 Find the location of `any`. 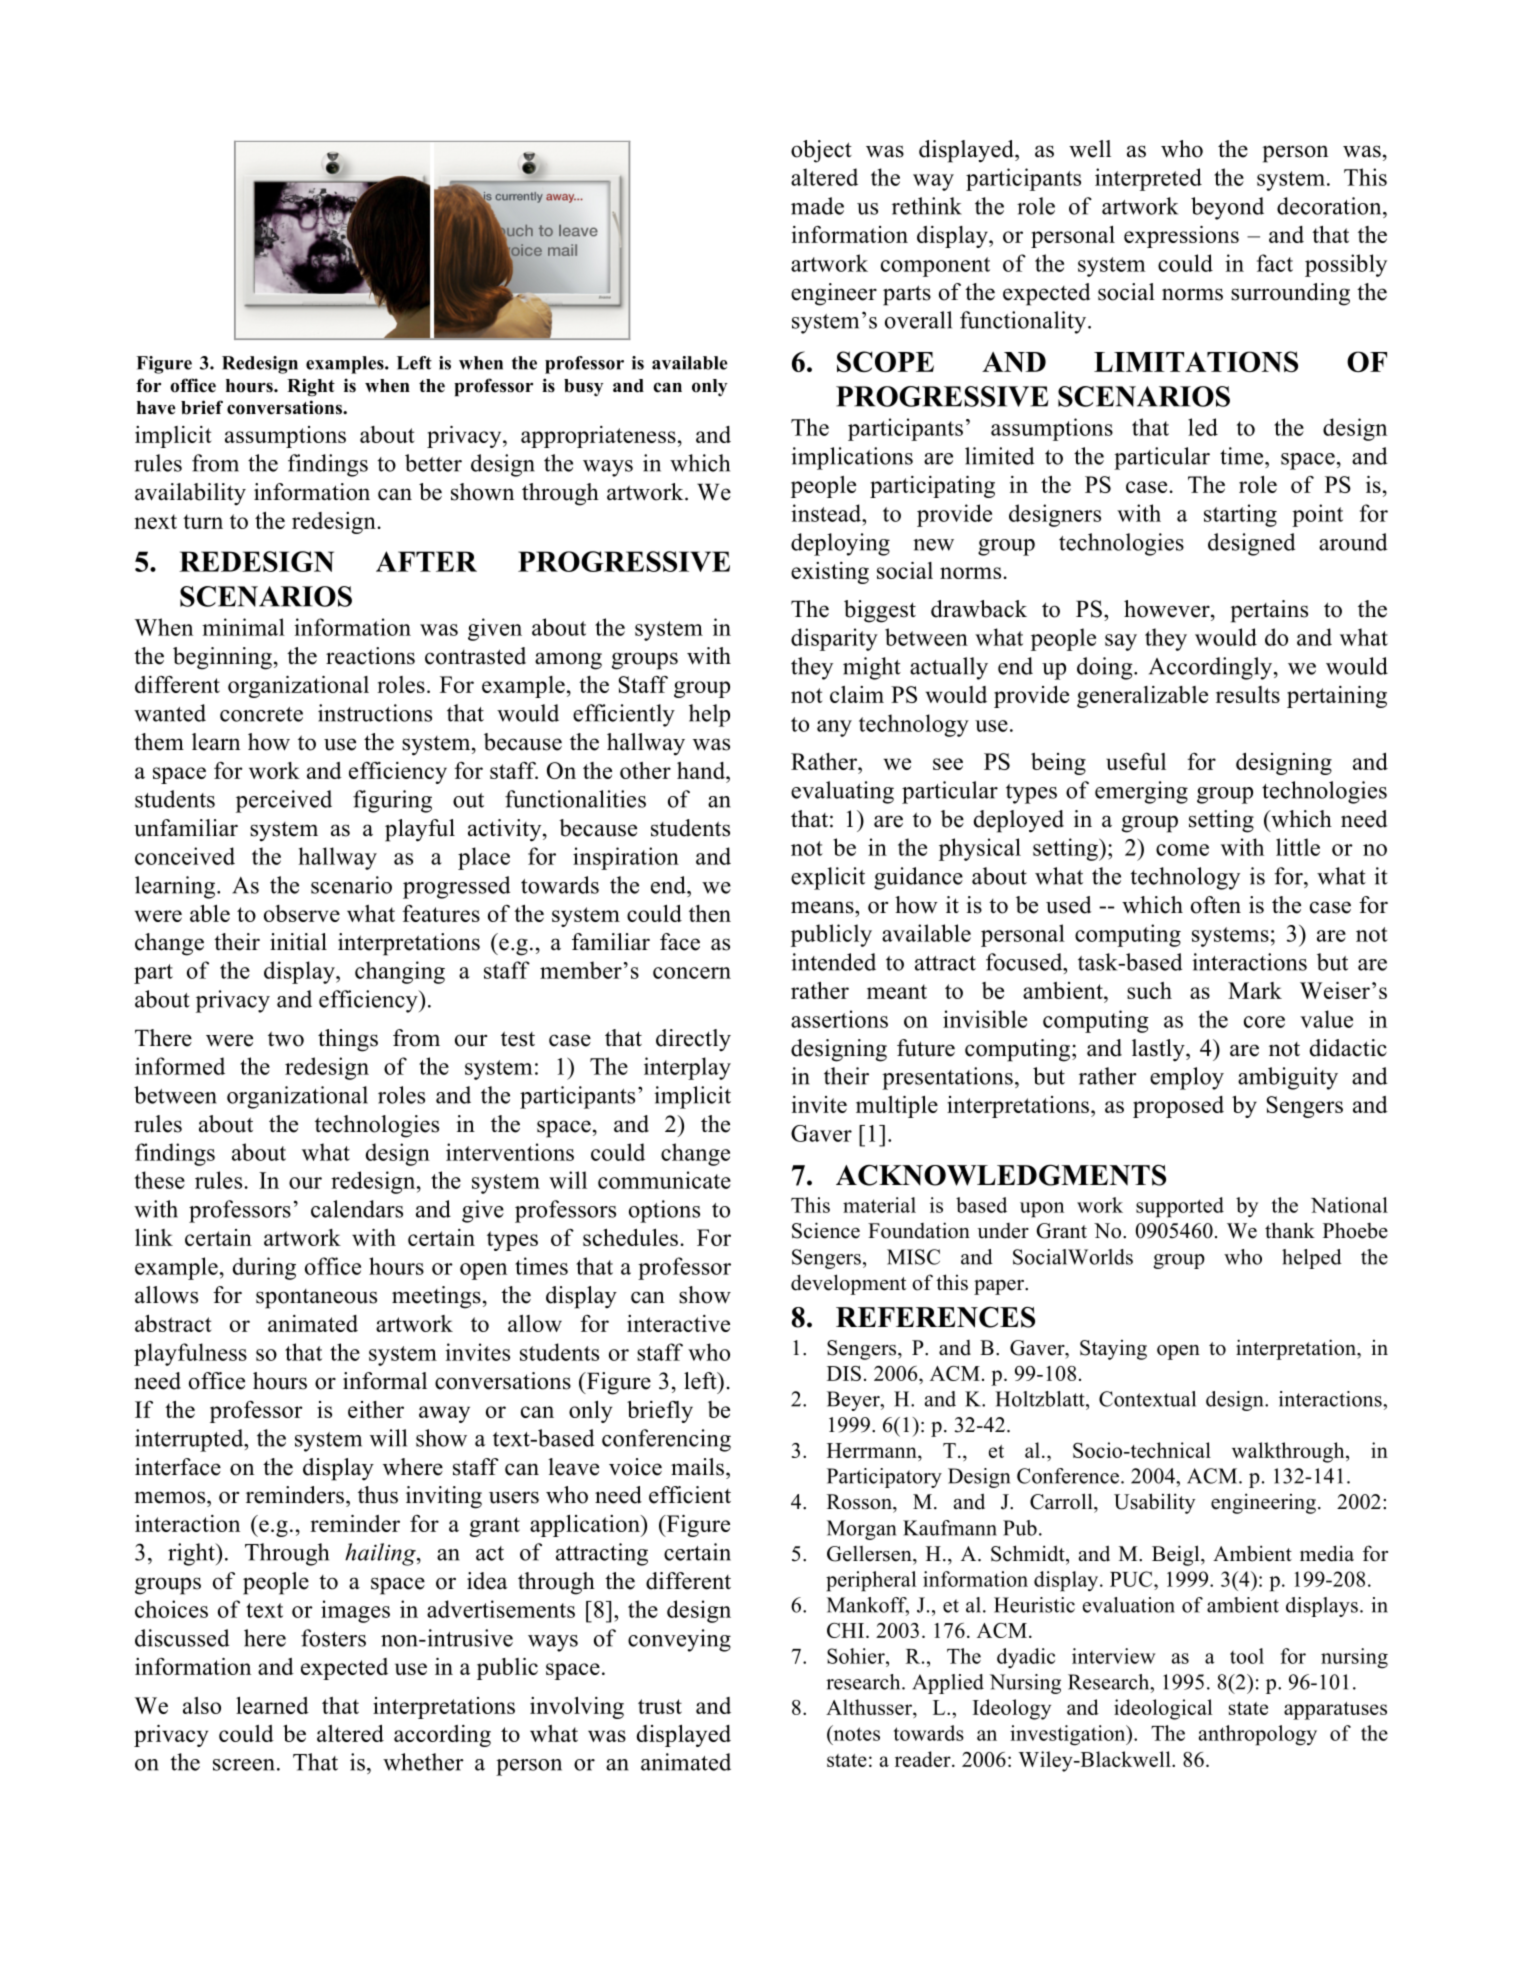

any is located at coordinates (834, 728).
